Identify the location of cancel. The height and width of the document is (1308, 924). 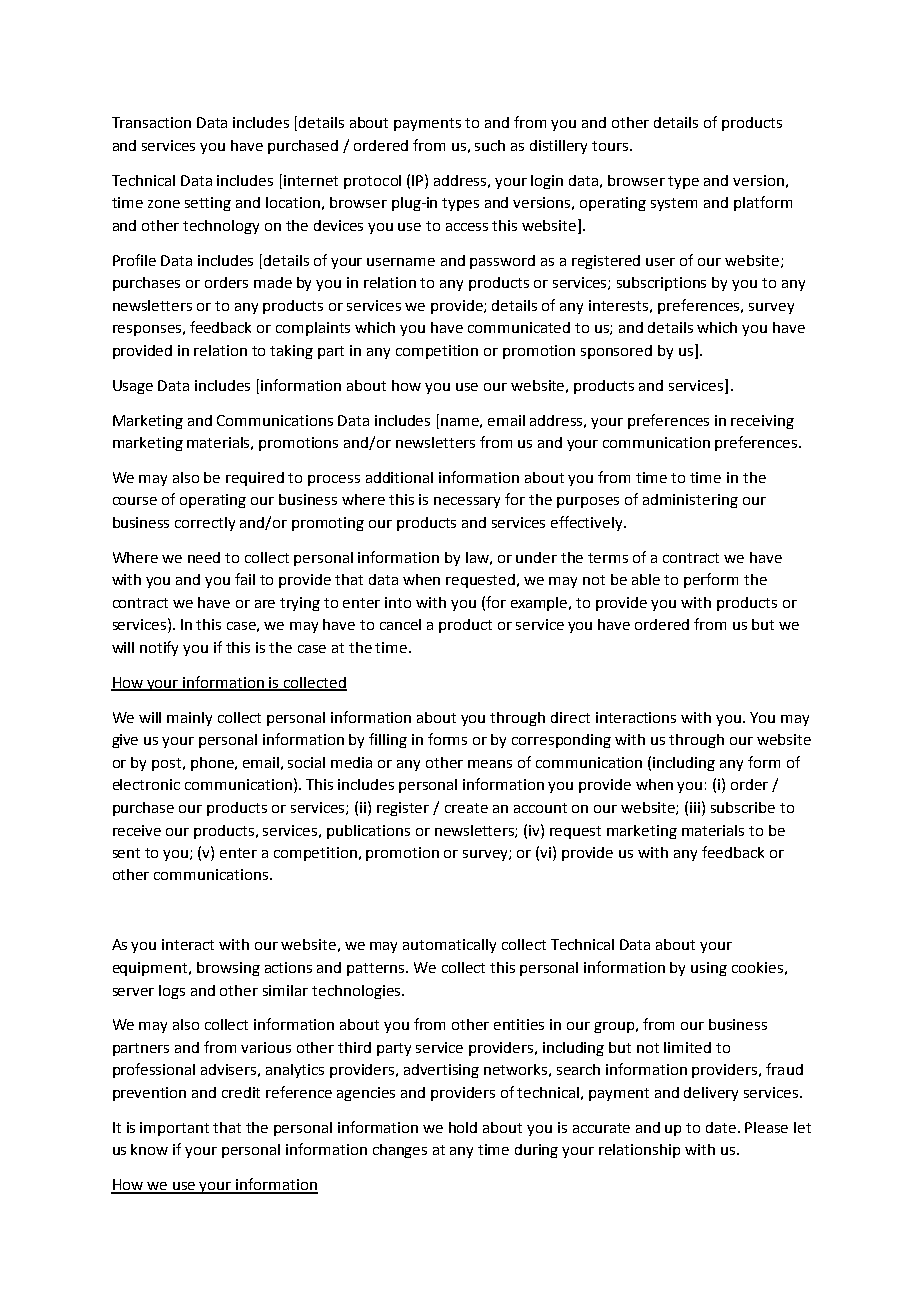
(400, 624).
